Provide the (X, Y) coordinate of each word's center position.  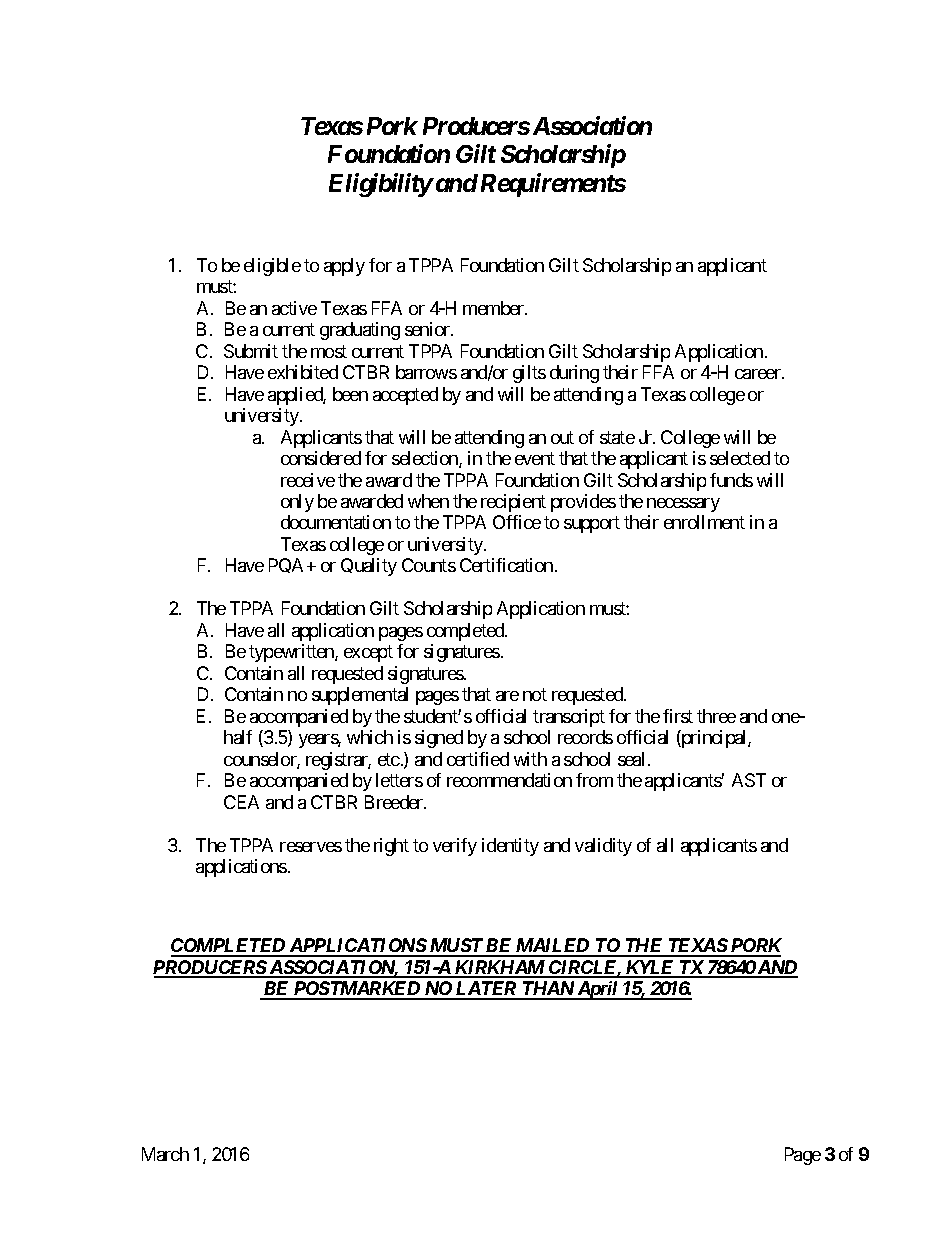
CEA (241, 802)
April (598, 990)
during (574, 374)
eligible (272, 267)
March (165, 1154)
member (495, 308)
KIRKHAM (500, 968)
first (678, 716)
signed (439, 739)
